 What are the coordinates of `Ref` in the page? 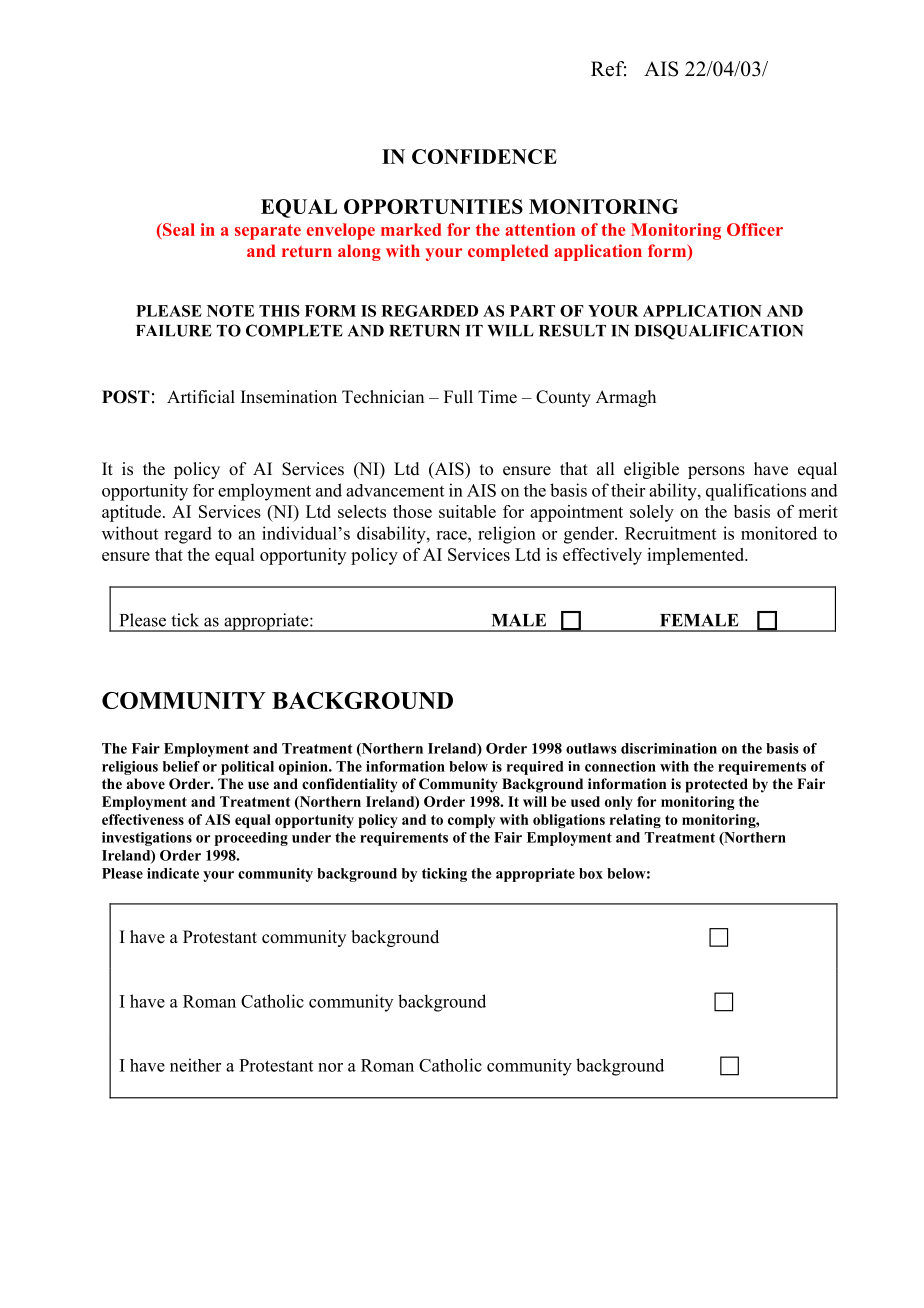 It's located at (608, 69).
